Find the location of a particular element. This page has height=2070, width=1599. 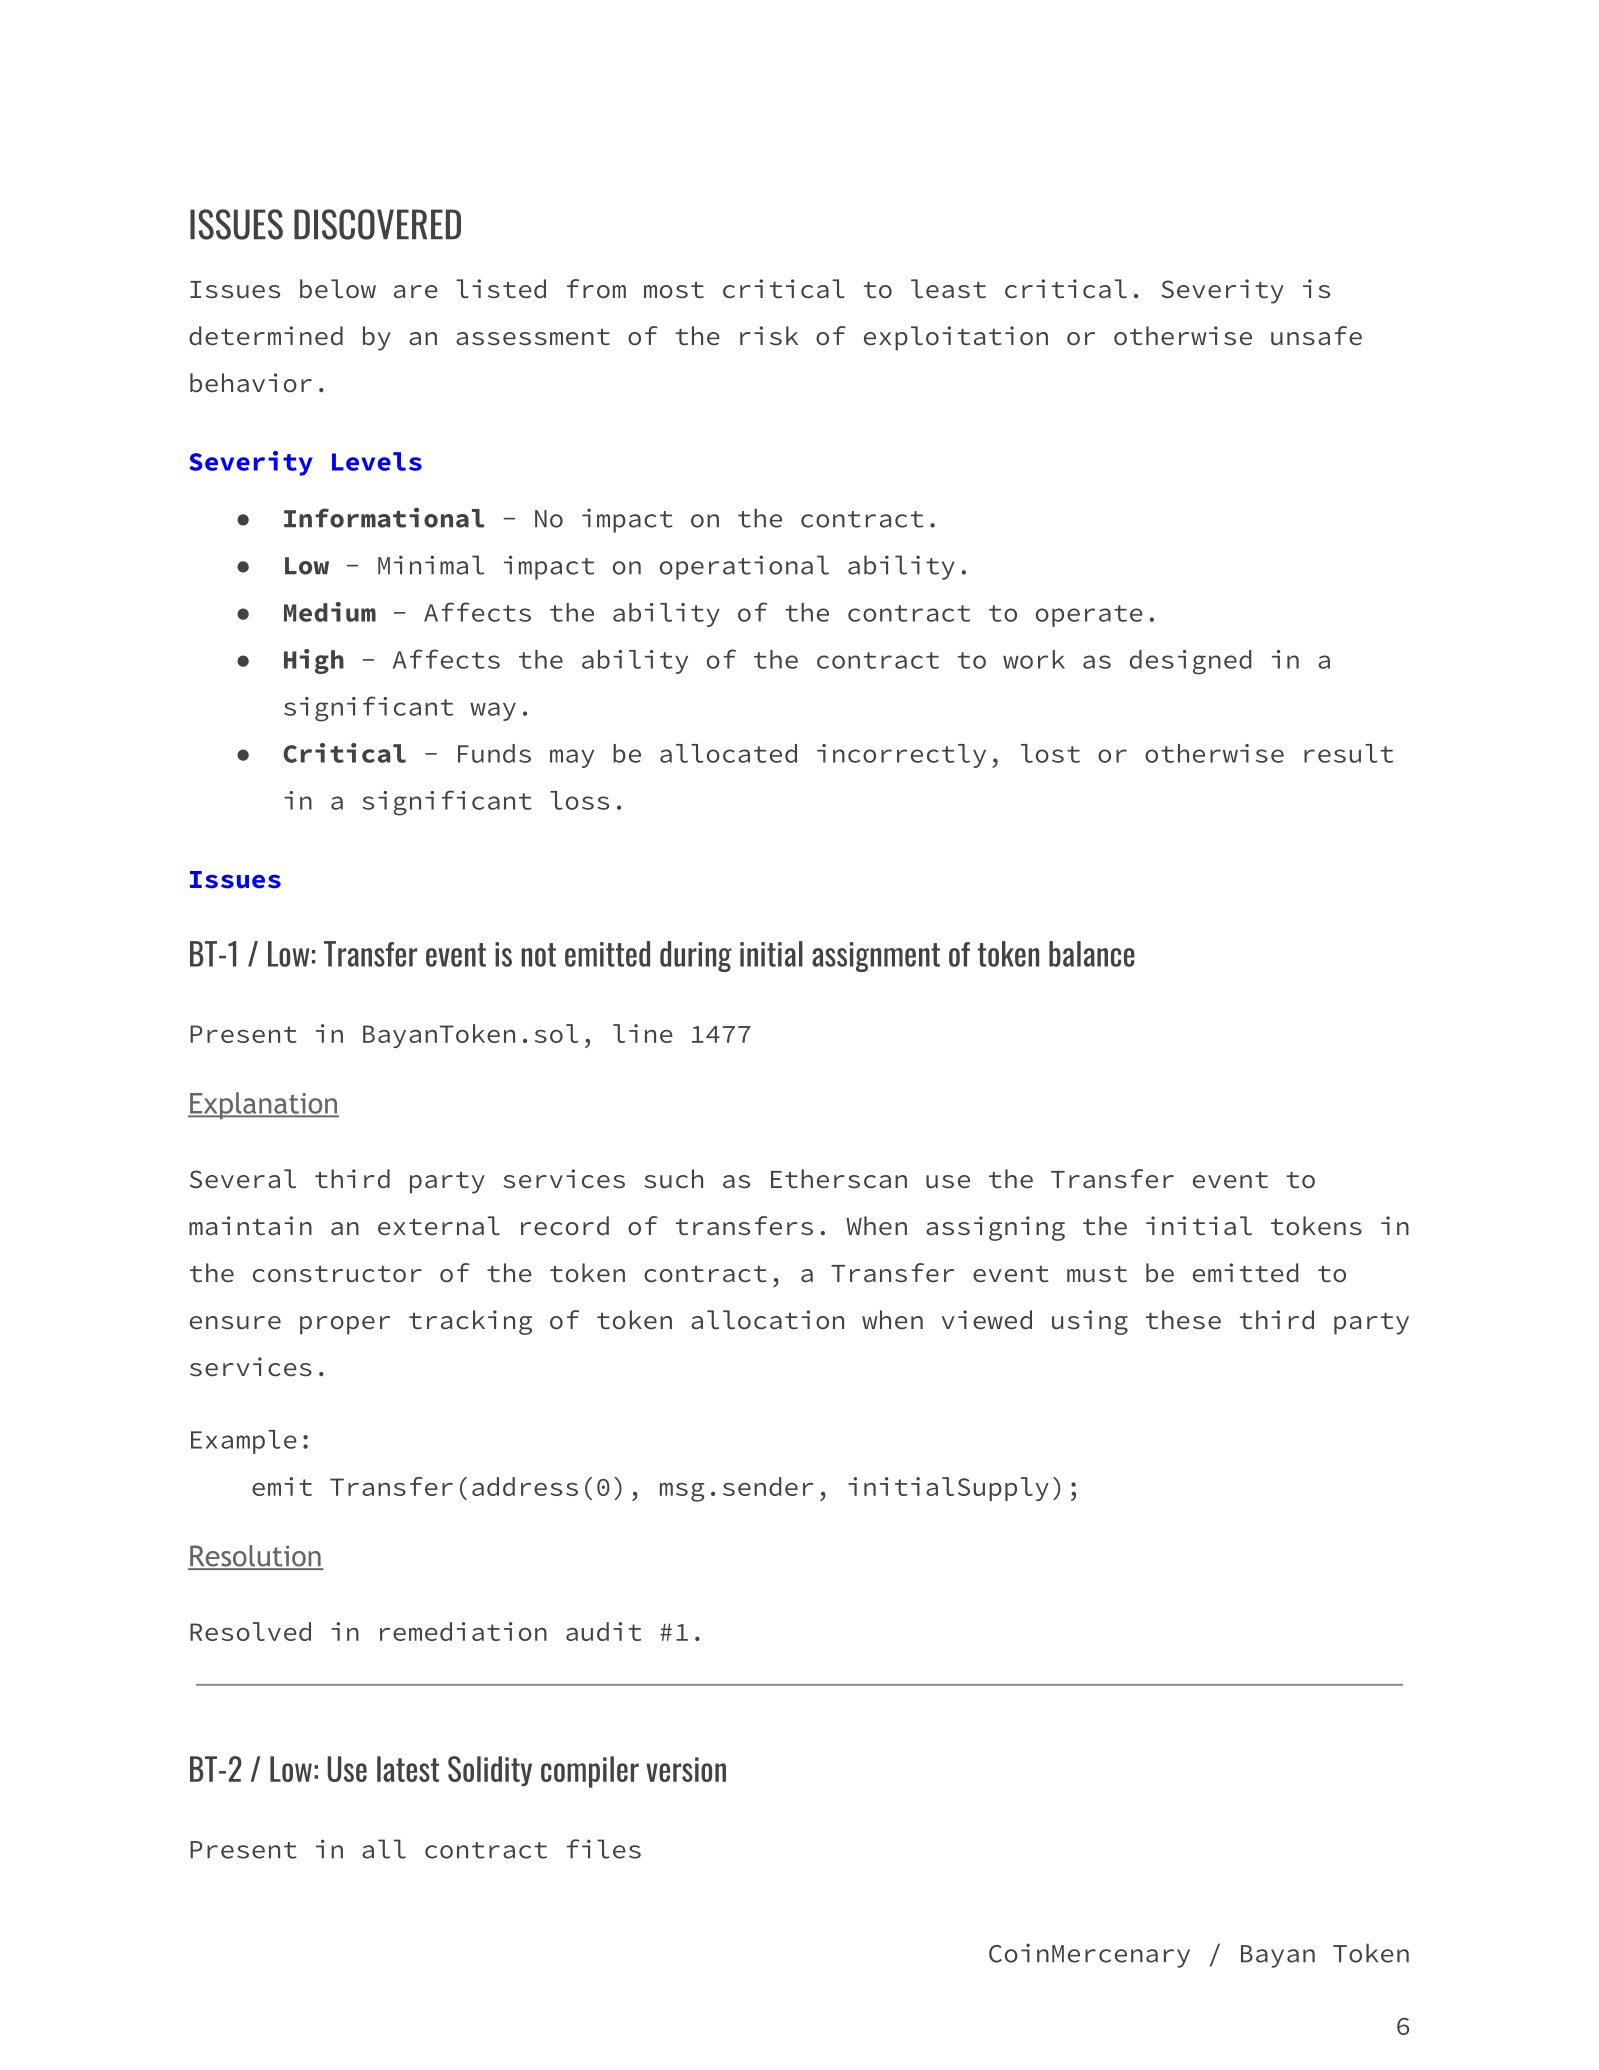

risk is located at coordinates (769, 336).
